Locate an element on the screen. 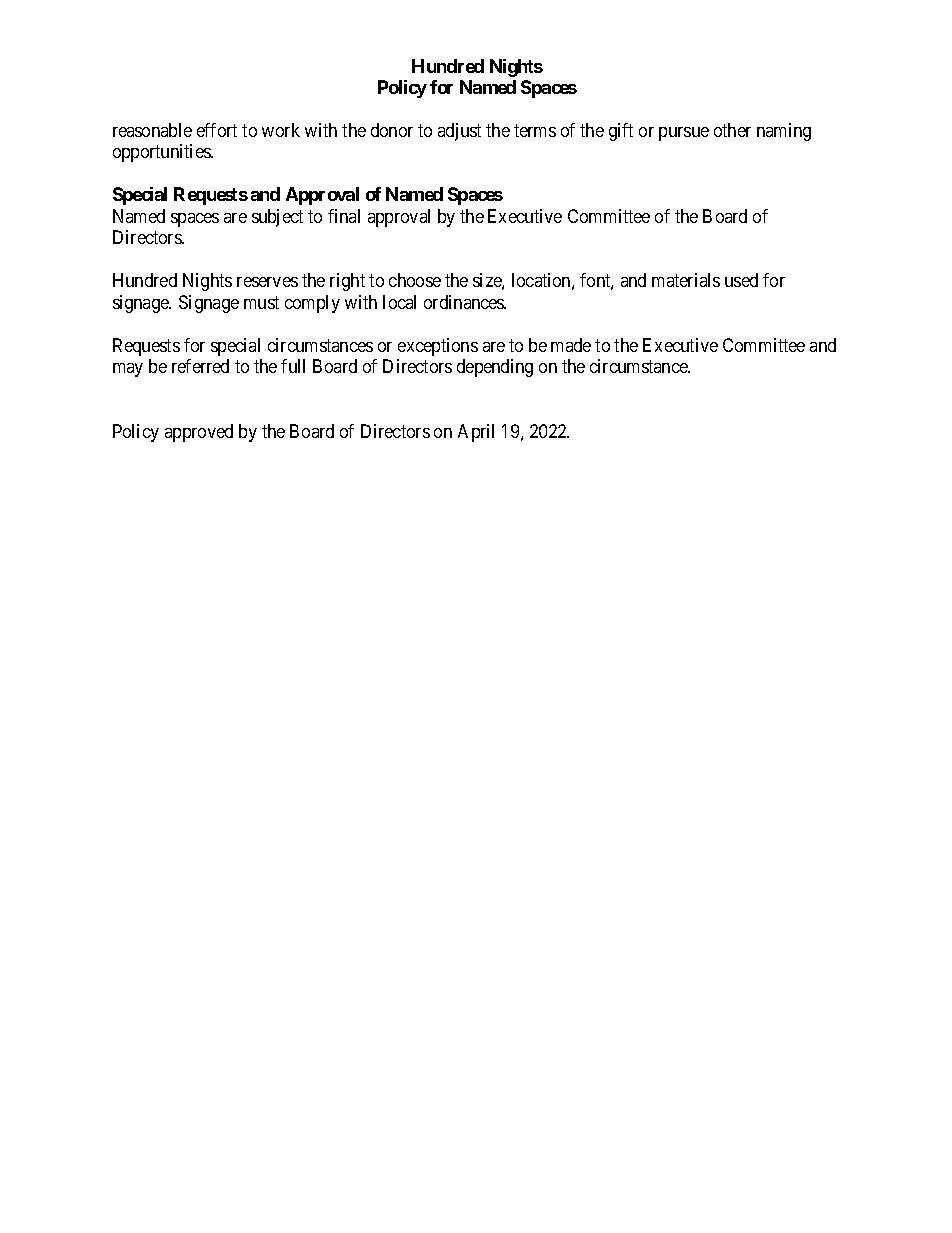  choose is located at coordinates (415, 280).
